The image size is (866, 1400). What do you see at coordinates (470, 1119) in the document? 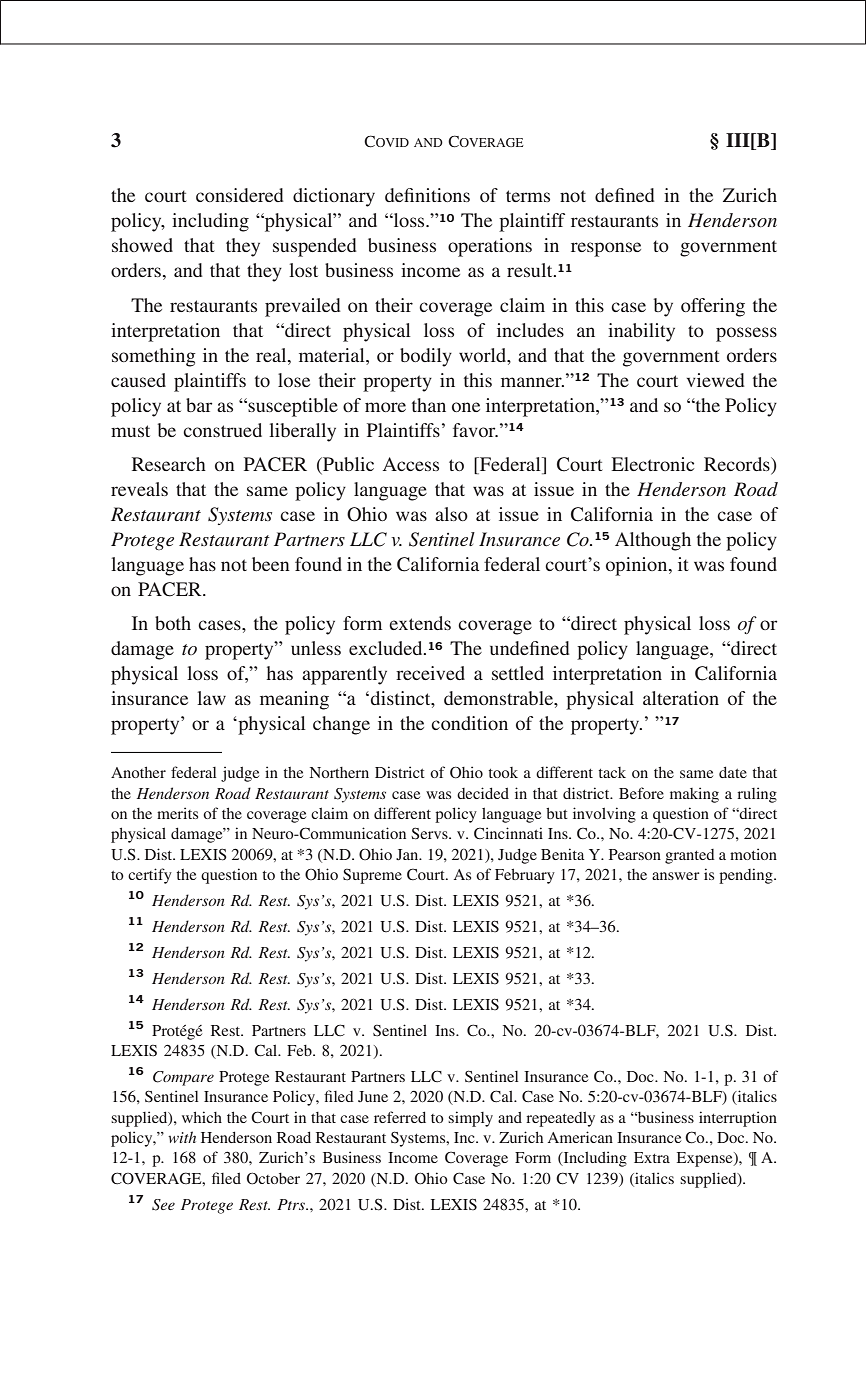
I see `simply` at bounding box center [470, 1119].
